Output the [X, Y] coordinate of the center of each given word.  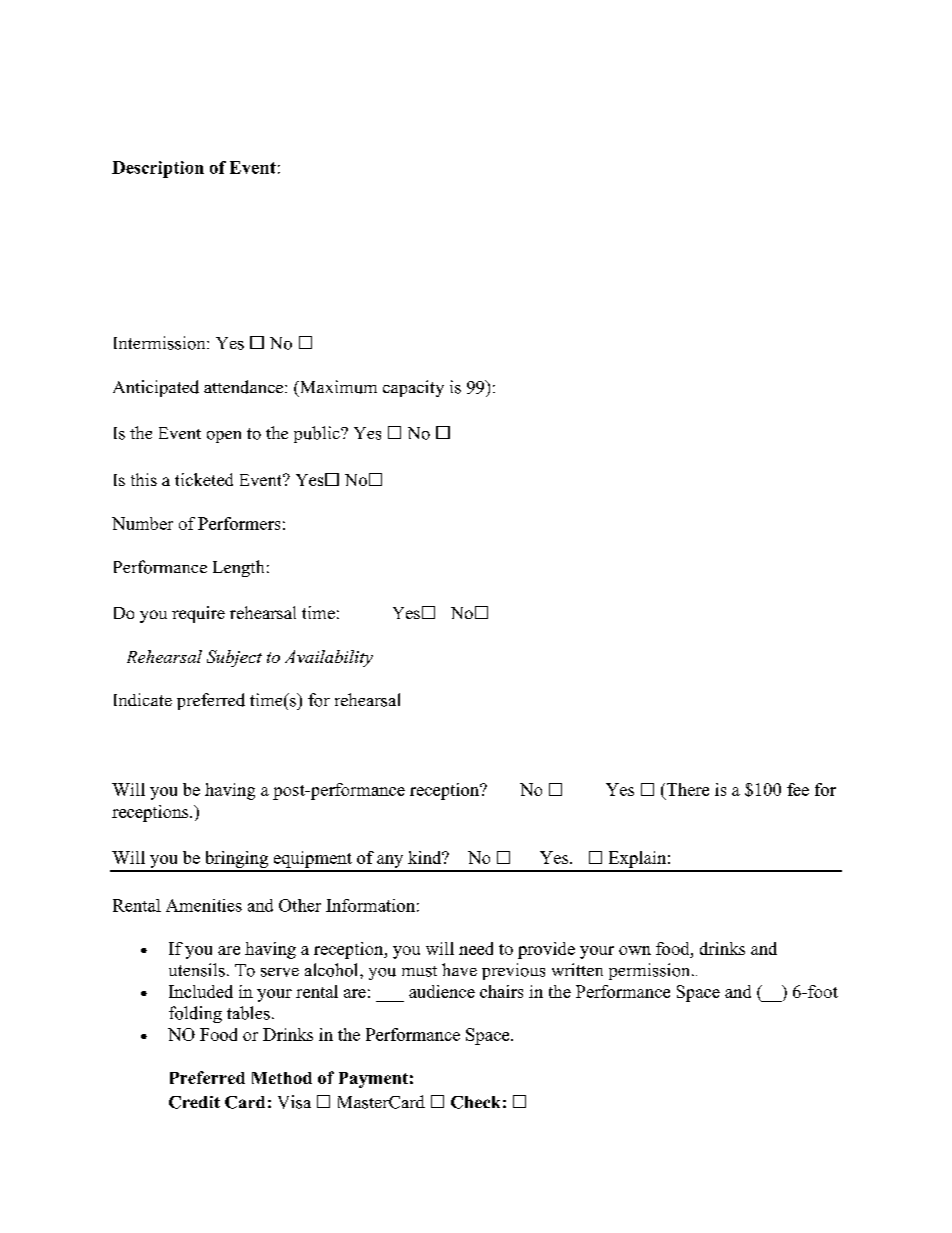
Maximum [337, 387]
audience [442, 991]
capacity [413, 388]
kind [426, 857]
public [318, 434]
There [686, 789]
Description [158, 169]
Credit [194, 1102]
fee [798, 789]
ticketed [204, 479]
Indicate [143, 699]
